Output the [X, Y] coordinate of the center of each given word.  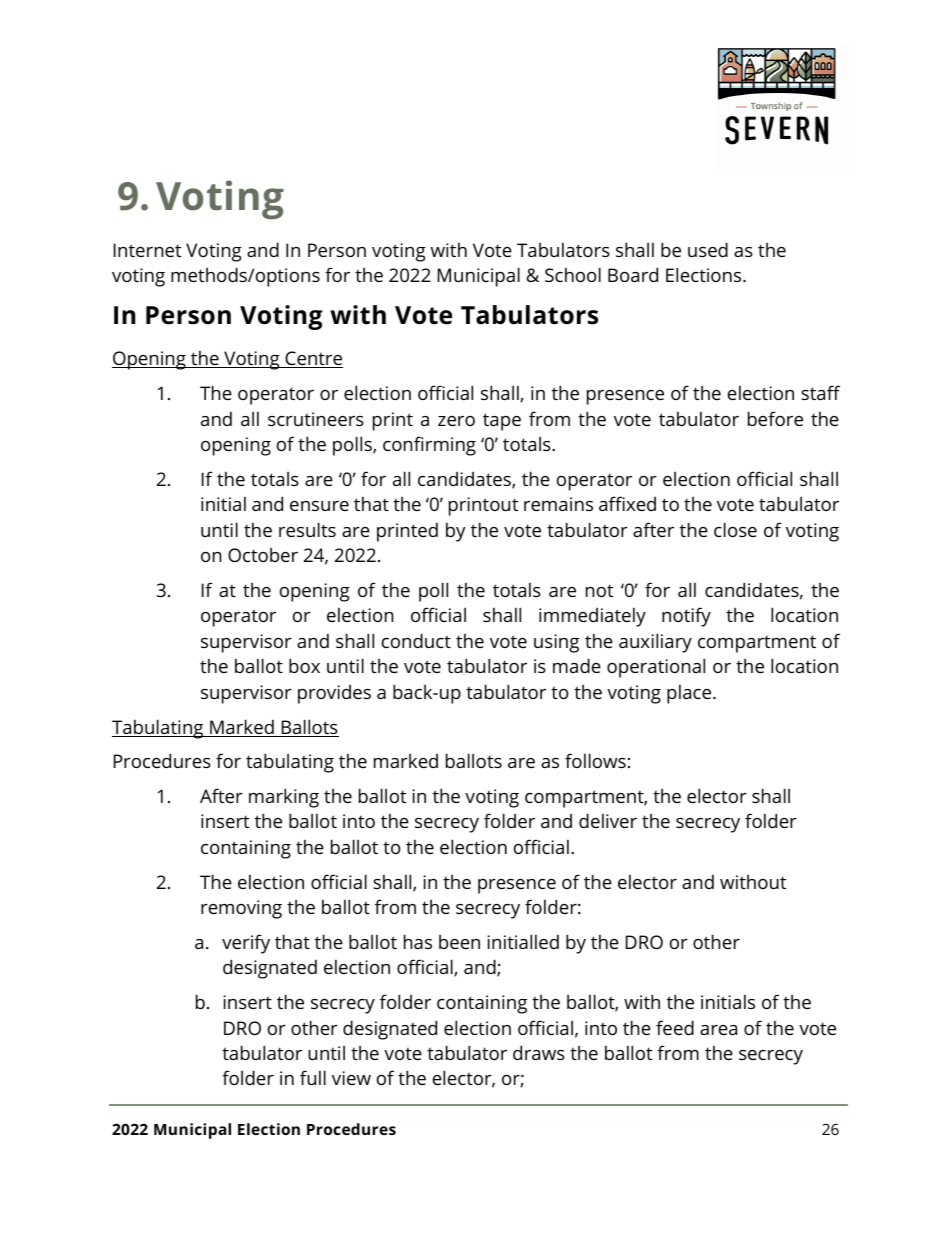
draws [539, 1052]
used [708, 249]
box [304, 665]
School [573, 274]
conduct [416, 640]
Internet [147, 250]
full [313, 1077]
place [690, 694]
